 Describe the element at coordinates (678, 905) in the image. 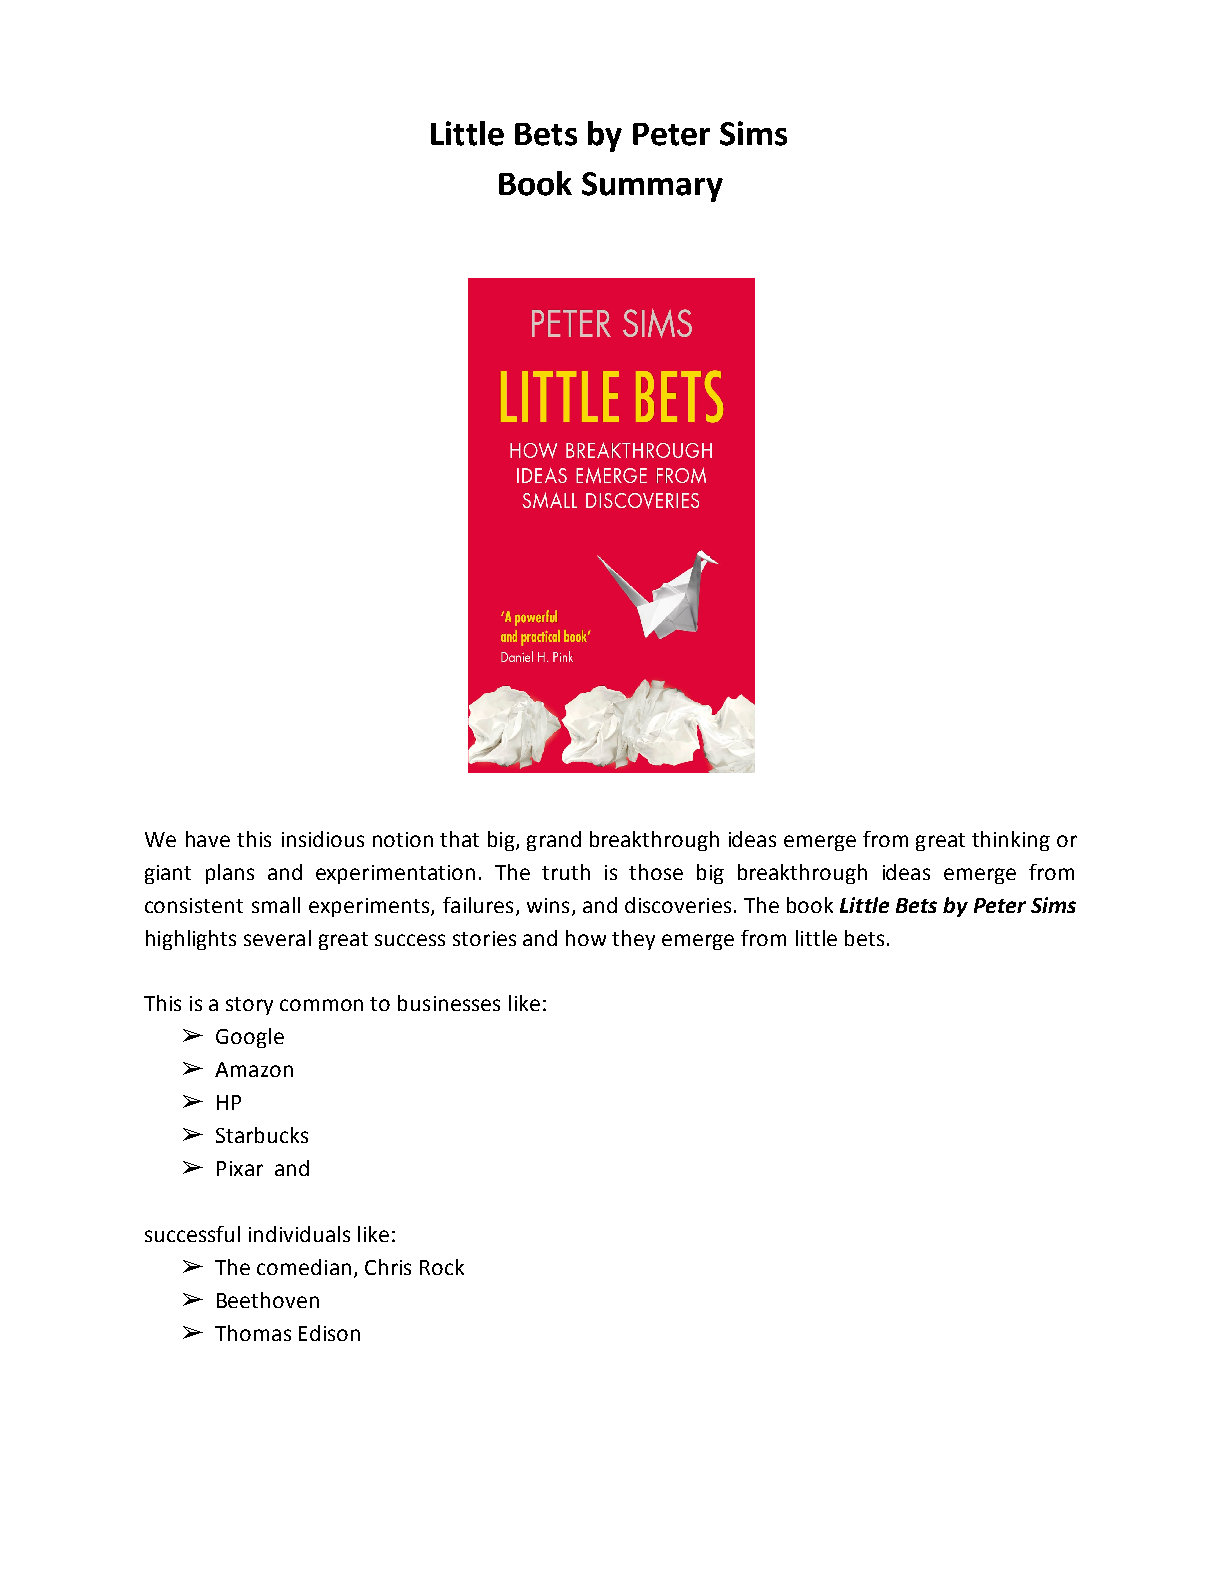

I see `discoveries` at that location.
